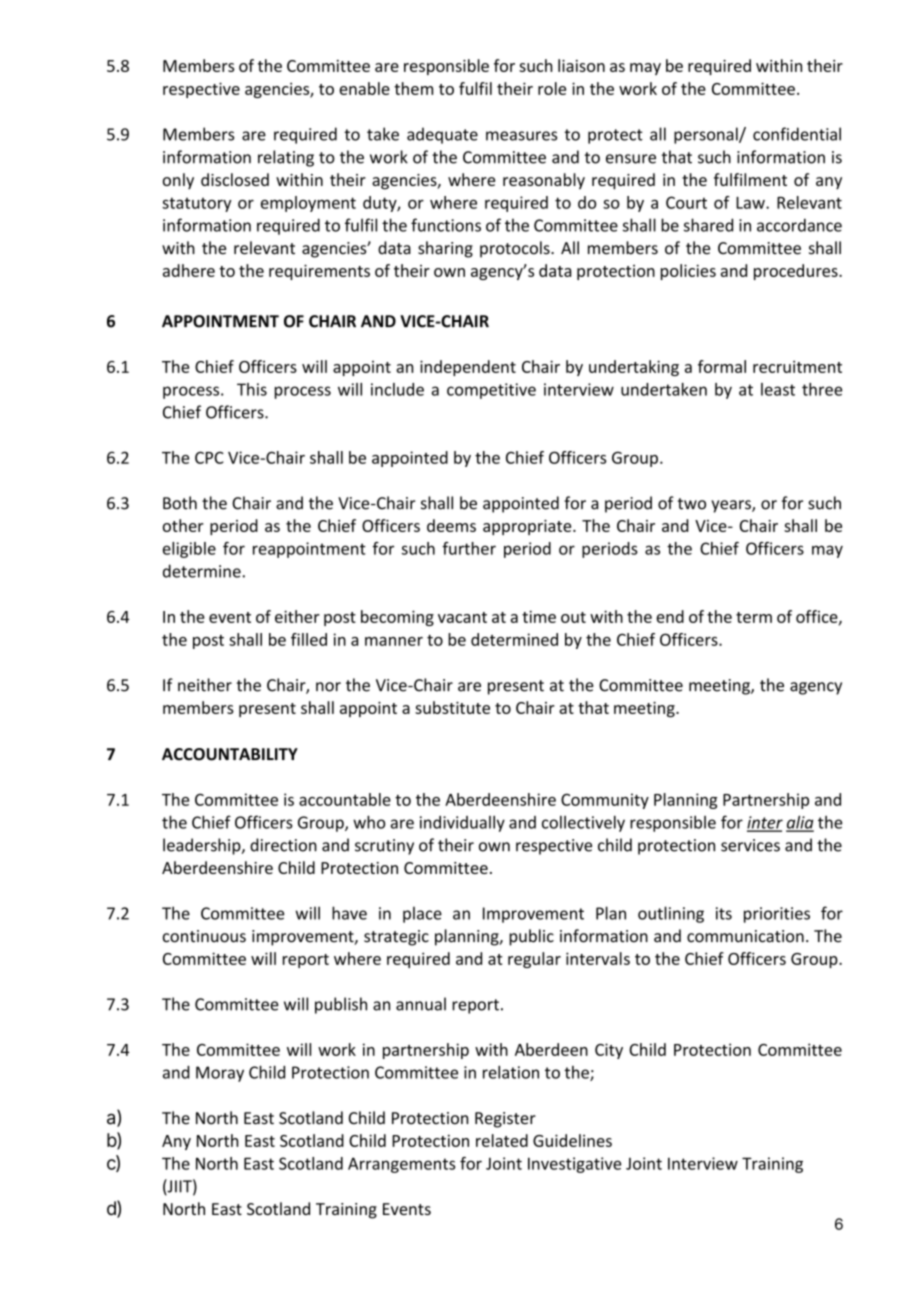  I want to click on protocols, so click(516, 249).
